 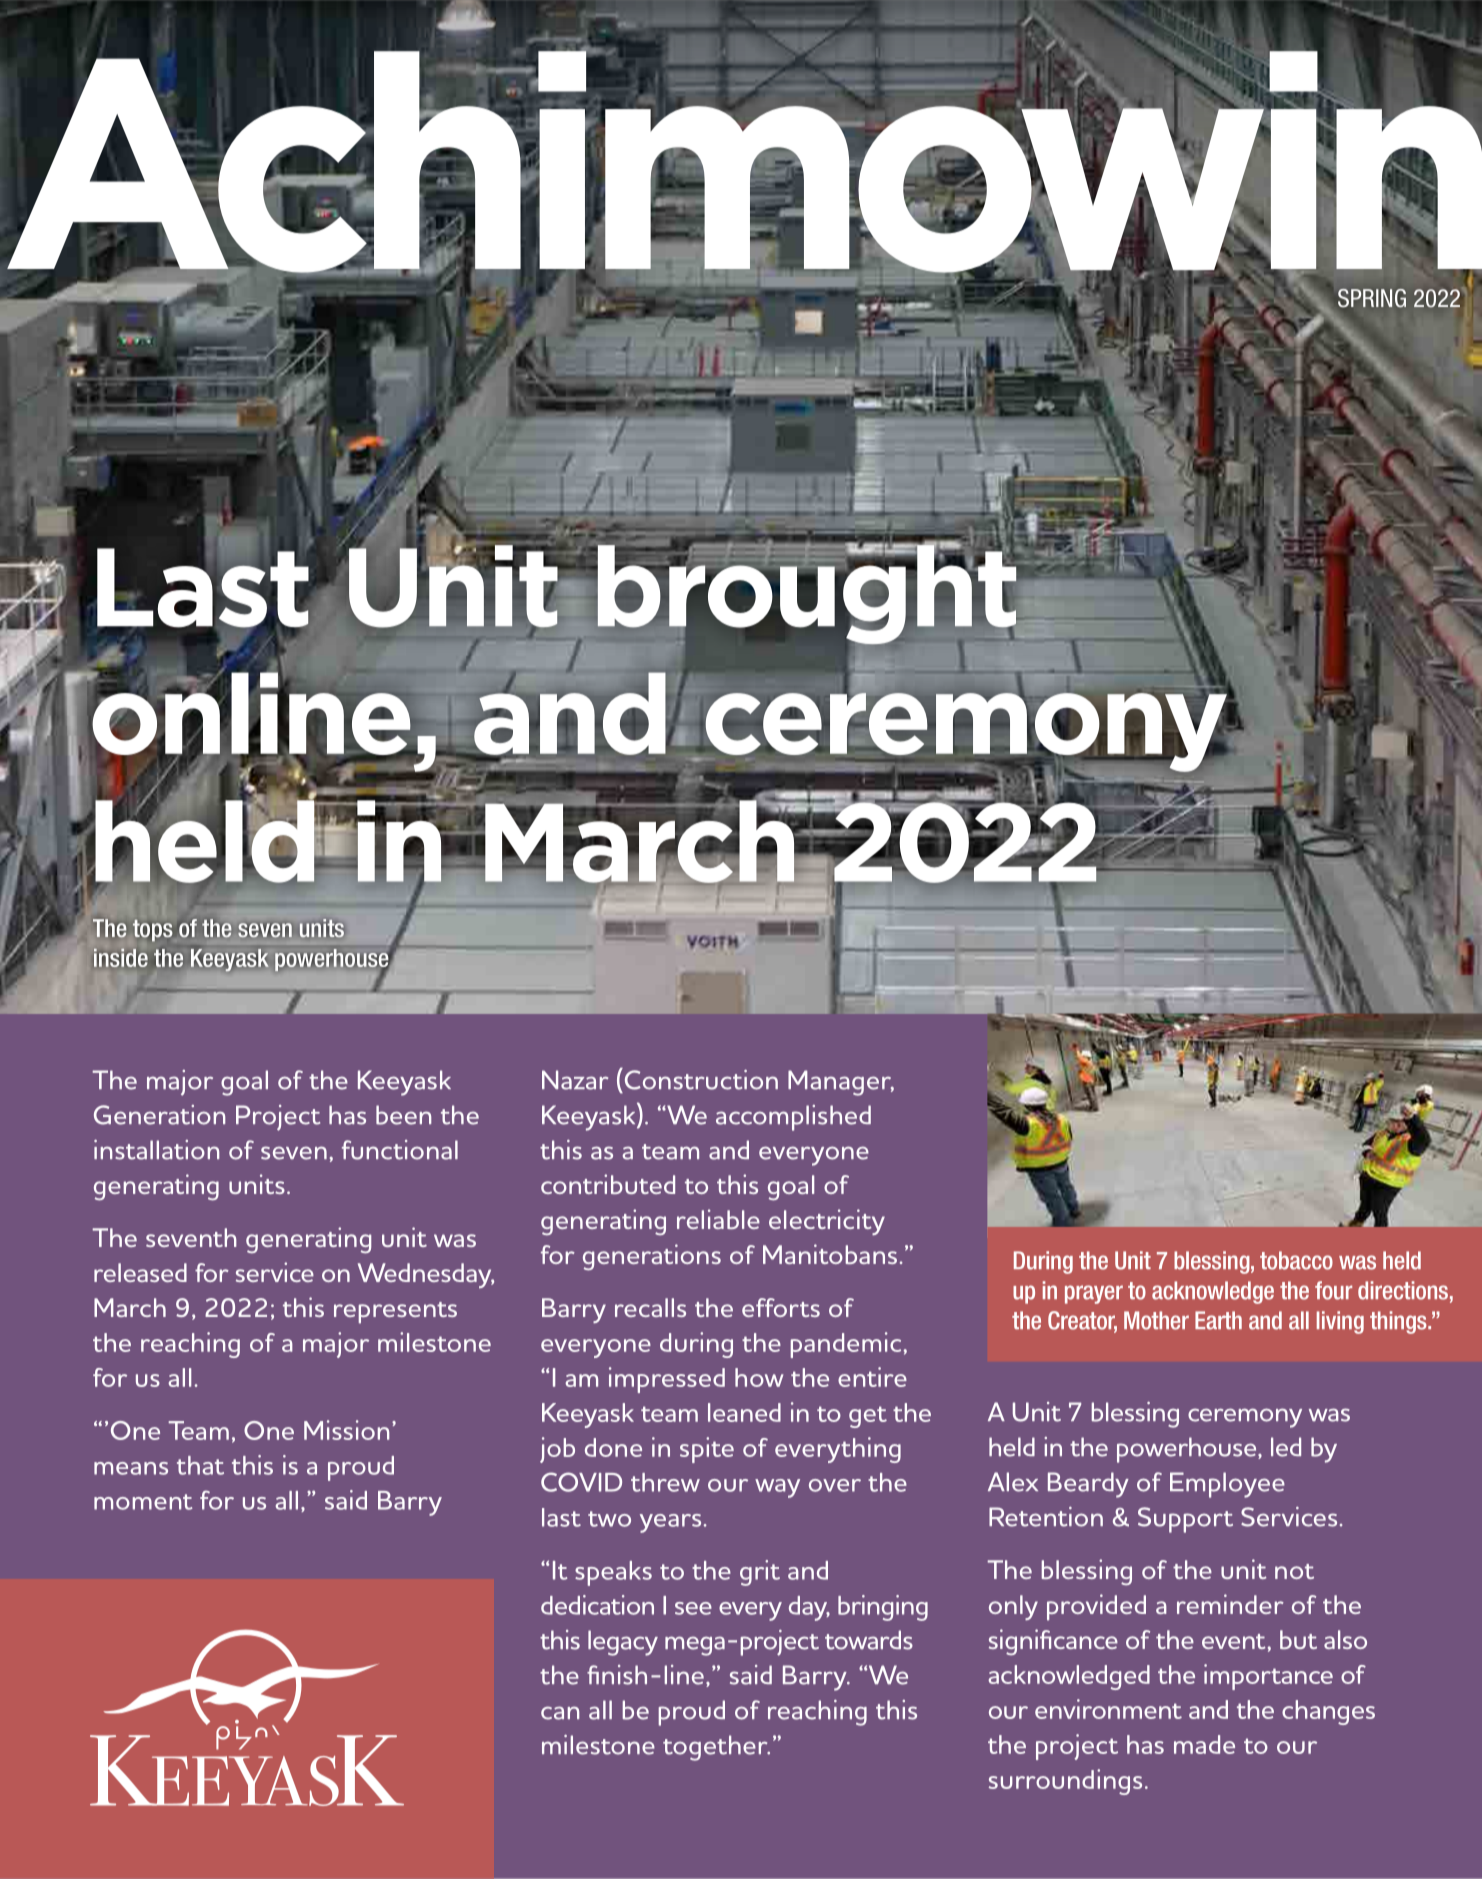 I want to click on legacy, so click(x=623, y=1643).
